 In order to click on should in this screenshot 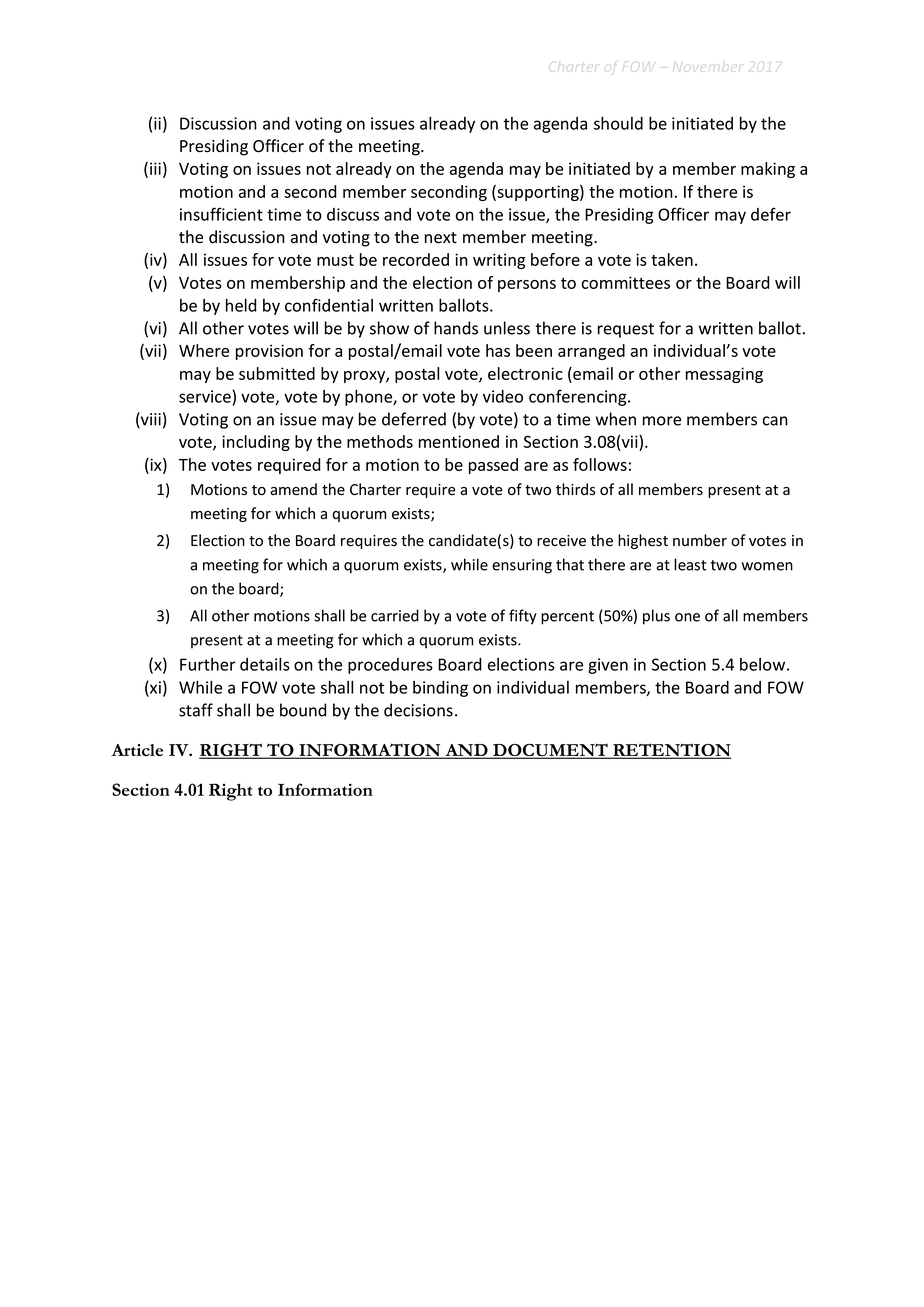, I will do `click(618, 123)`.
